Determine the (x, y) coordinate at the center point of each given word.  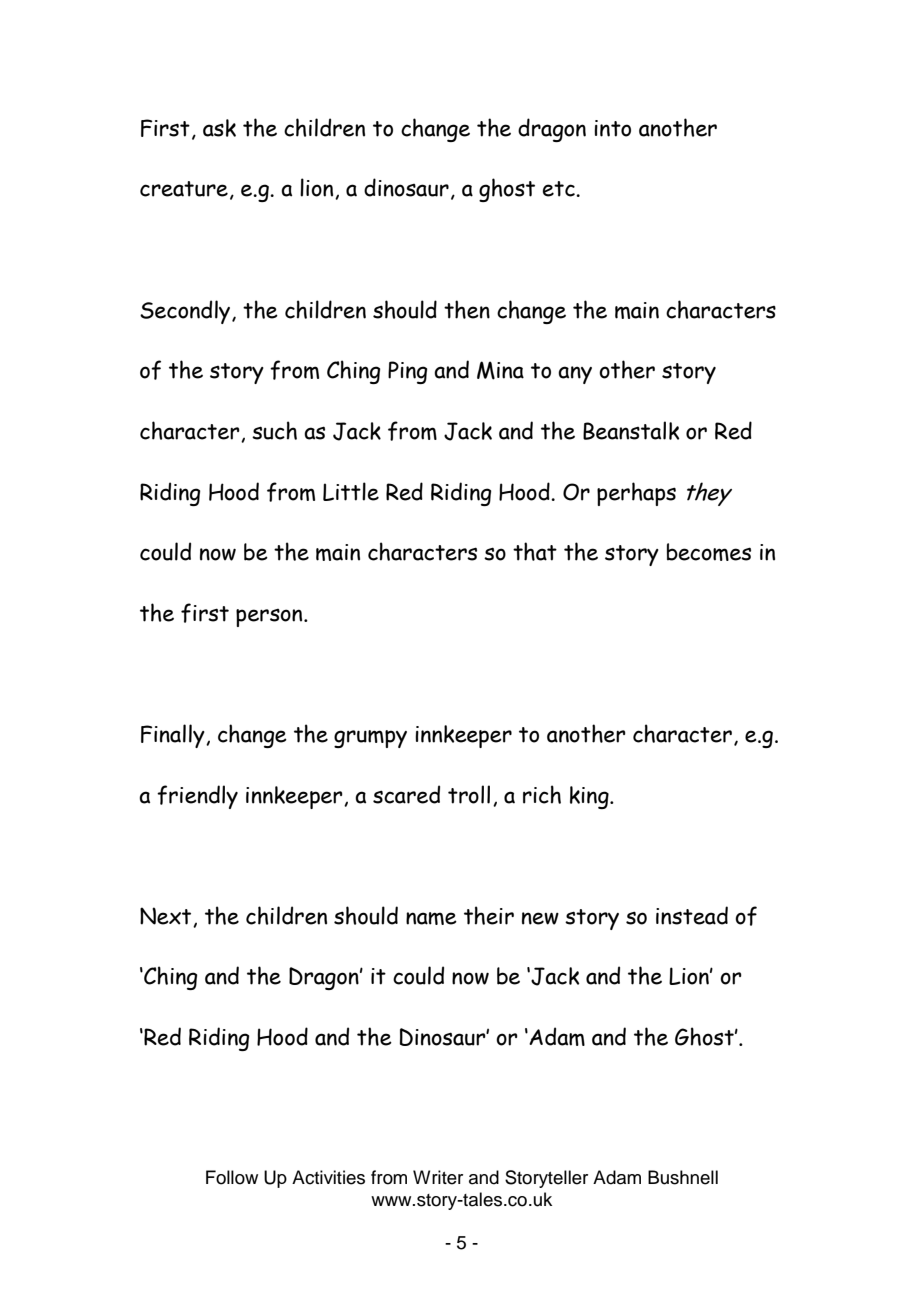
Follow (232, 1177)
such (274, 430)
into (612, 128)
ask (219, 128)
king (590, 797)
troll (469, 794)
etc (560, 189)
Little (351, 491)
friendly (197, 797)
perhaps (636, 494)
